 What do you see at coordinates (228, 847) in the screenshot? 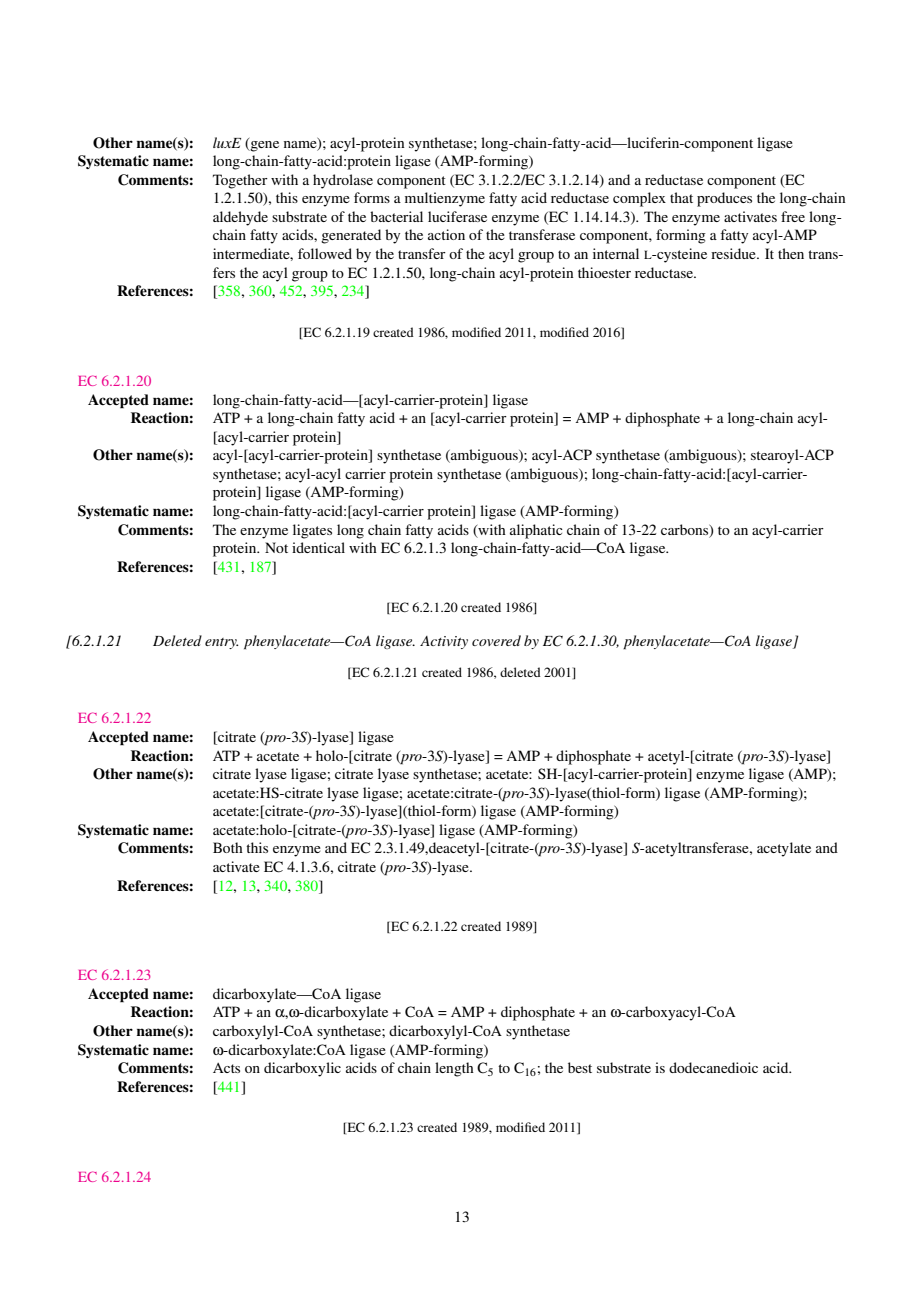
I see `Both` at bounding box center [228, 847].
